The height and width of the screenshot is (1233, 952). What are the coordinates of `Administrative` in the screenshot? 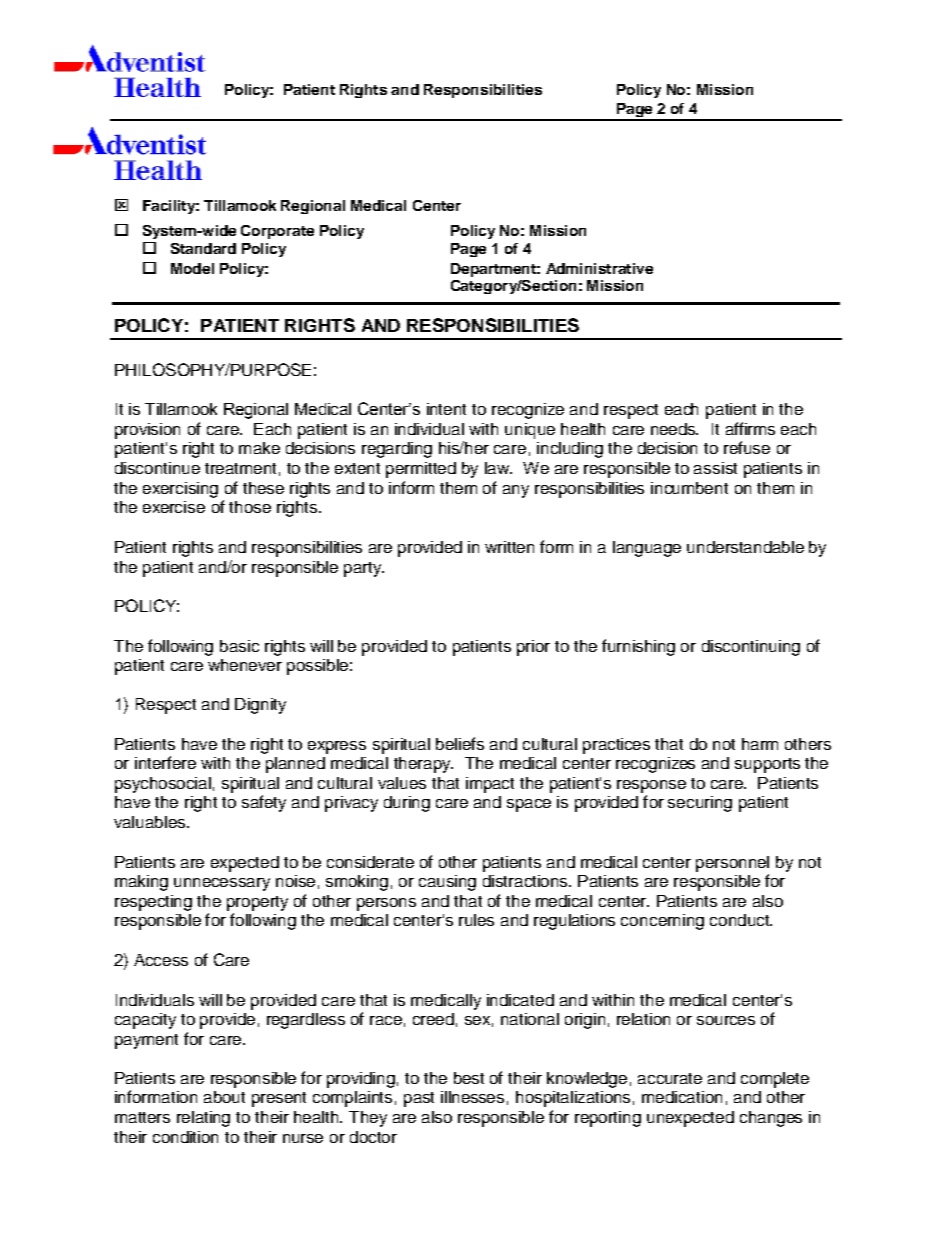 It's located at (599, 268).
